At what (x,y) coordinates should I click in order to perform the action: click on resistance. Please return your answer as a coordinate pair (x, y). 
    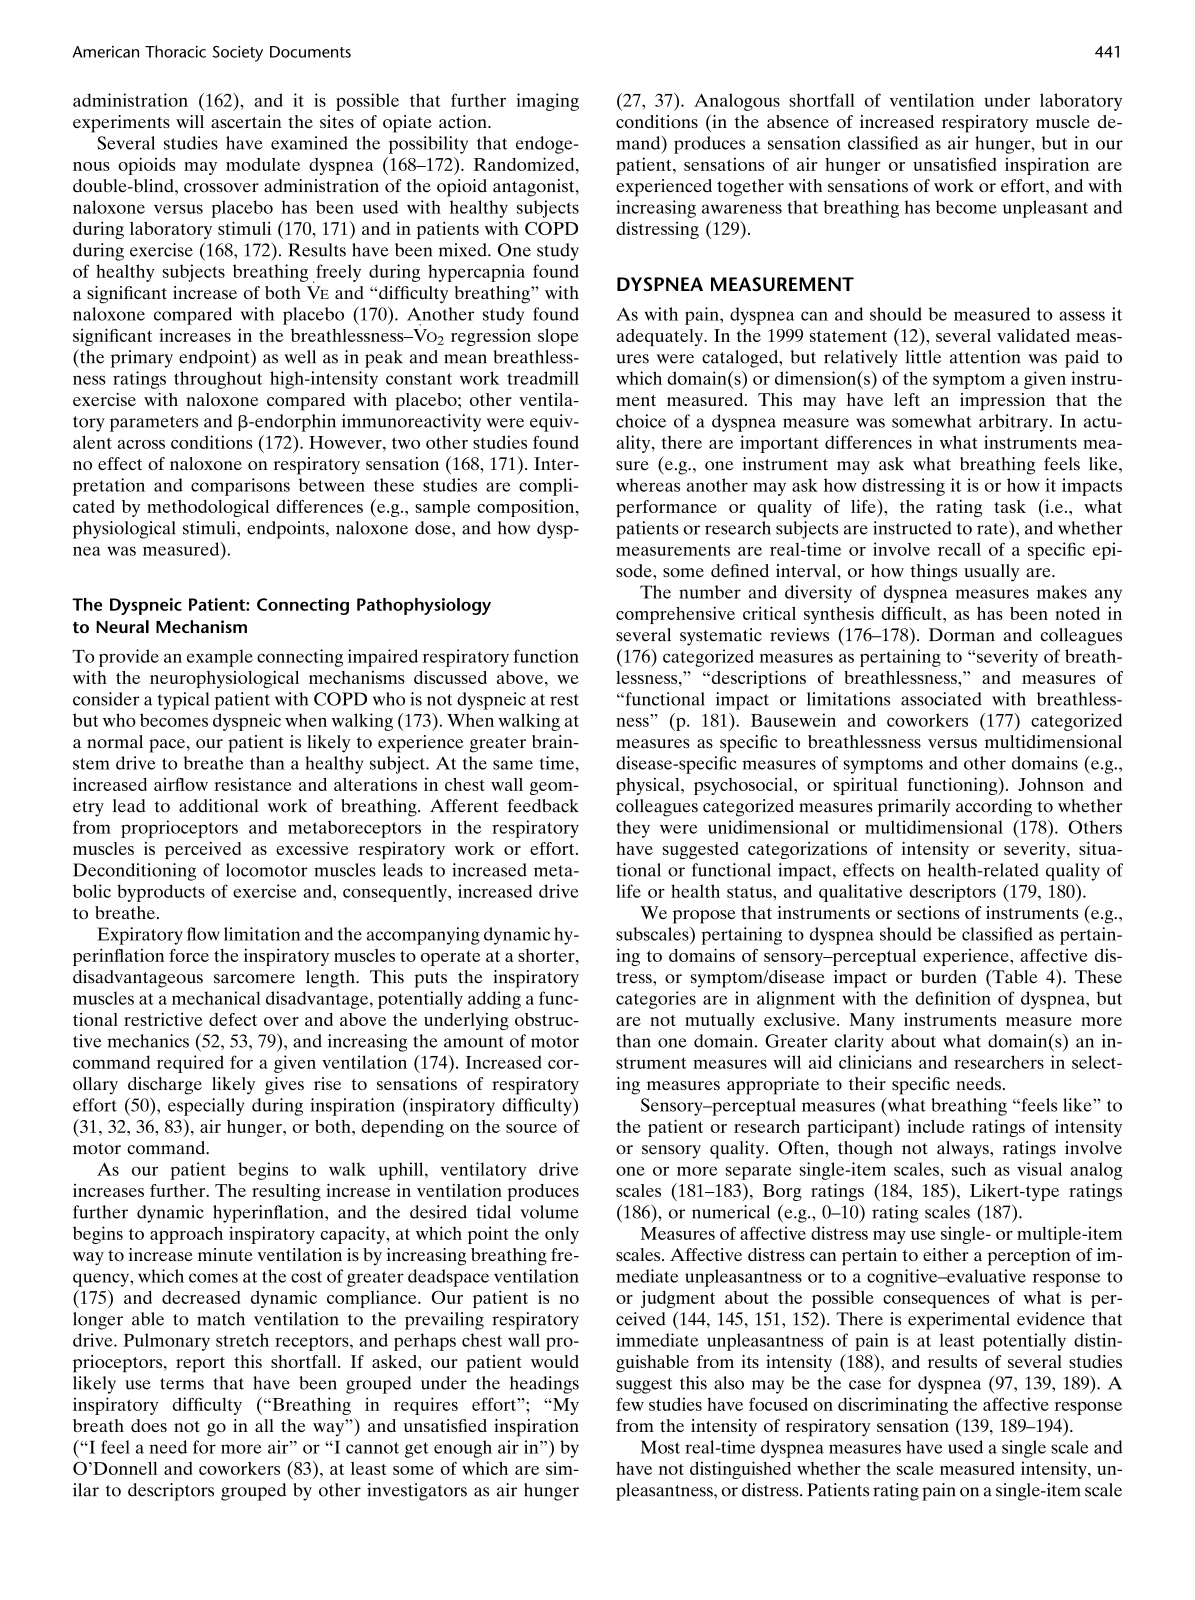
    Looking at the image, I should click on (253, 784).
